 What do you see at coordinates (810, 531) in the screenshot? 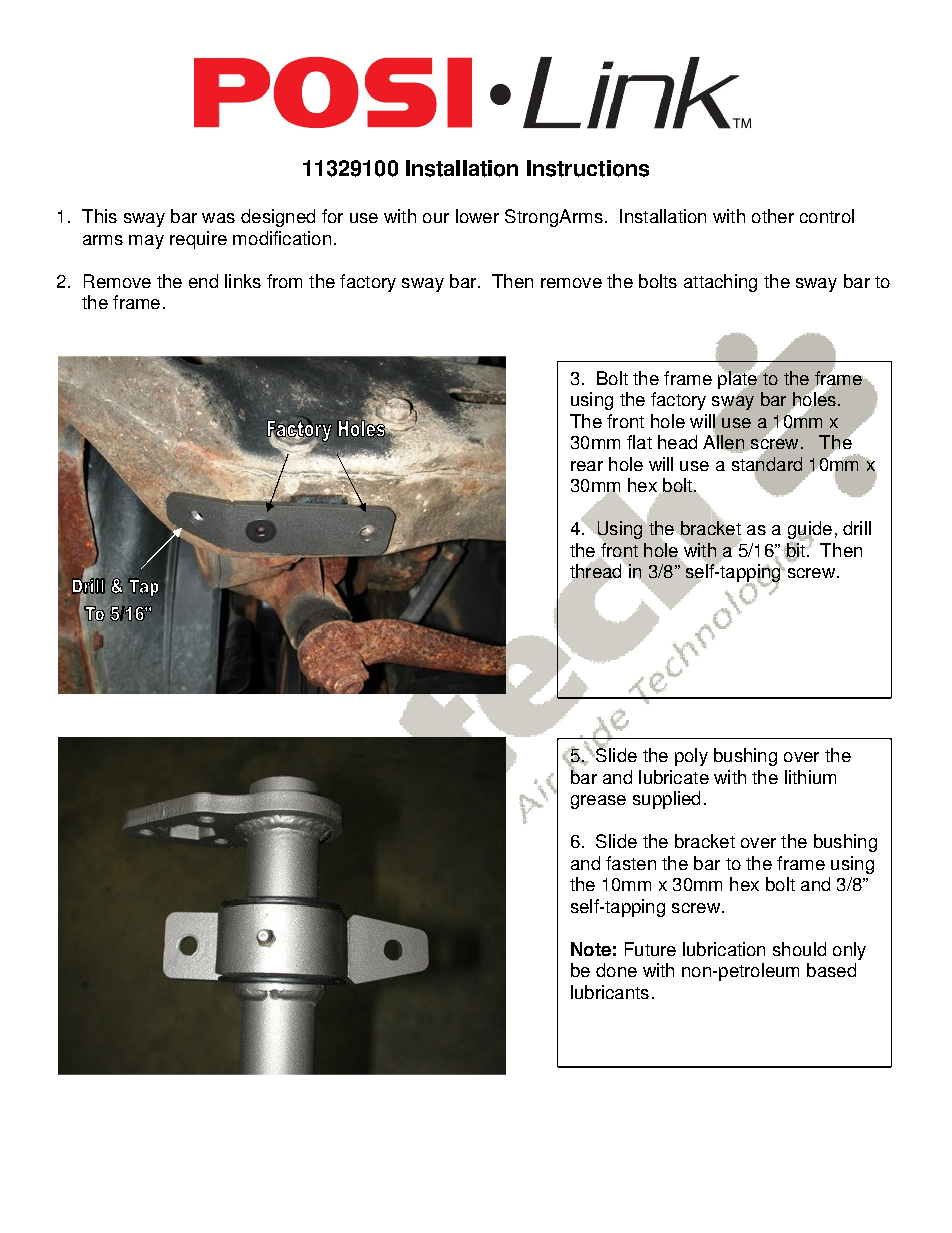
I see `guide` at bounding box center [810, 531].
